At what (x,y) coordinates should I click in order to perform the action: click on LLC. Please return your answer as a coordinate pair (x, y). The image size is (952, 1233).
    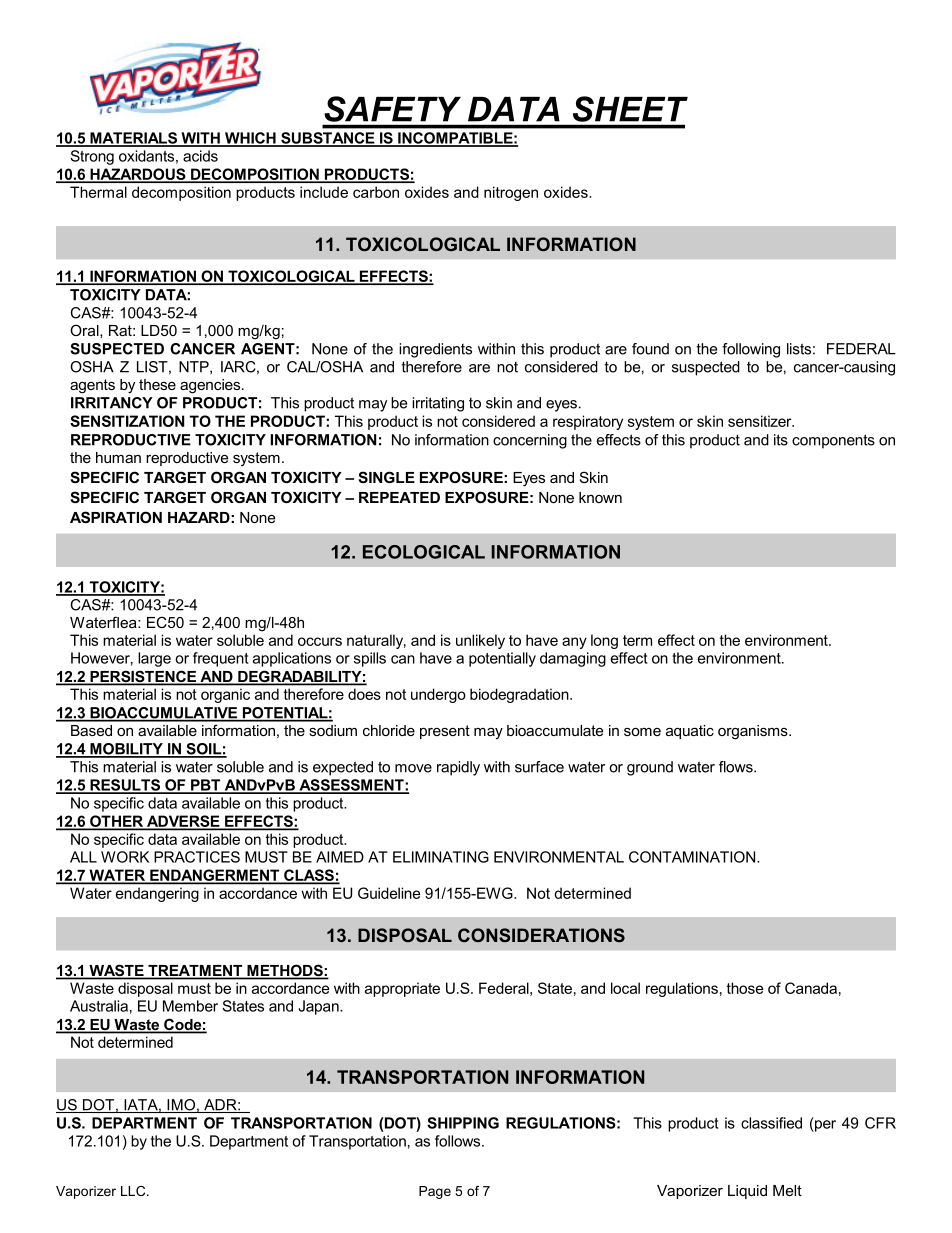
    Looking at the image, I should click on (134, 1191).
